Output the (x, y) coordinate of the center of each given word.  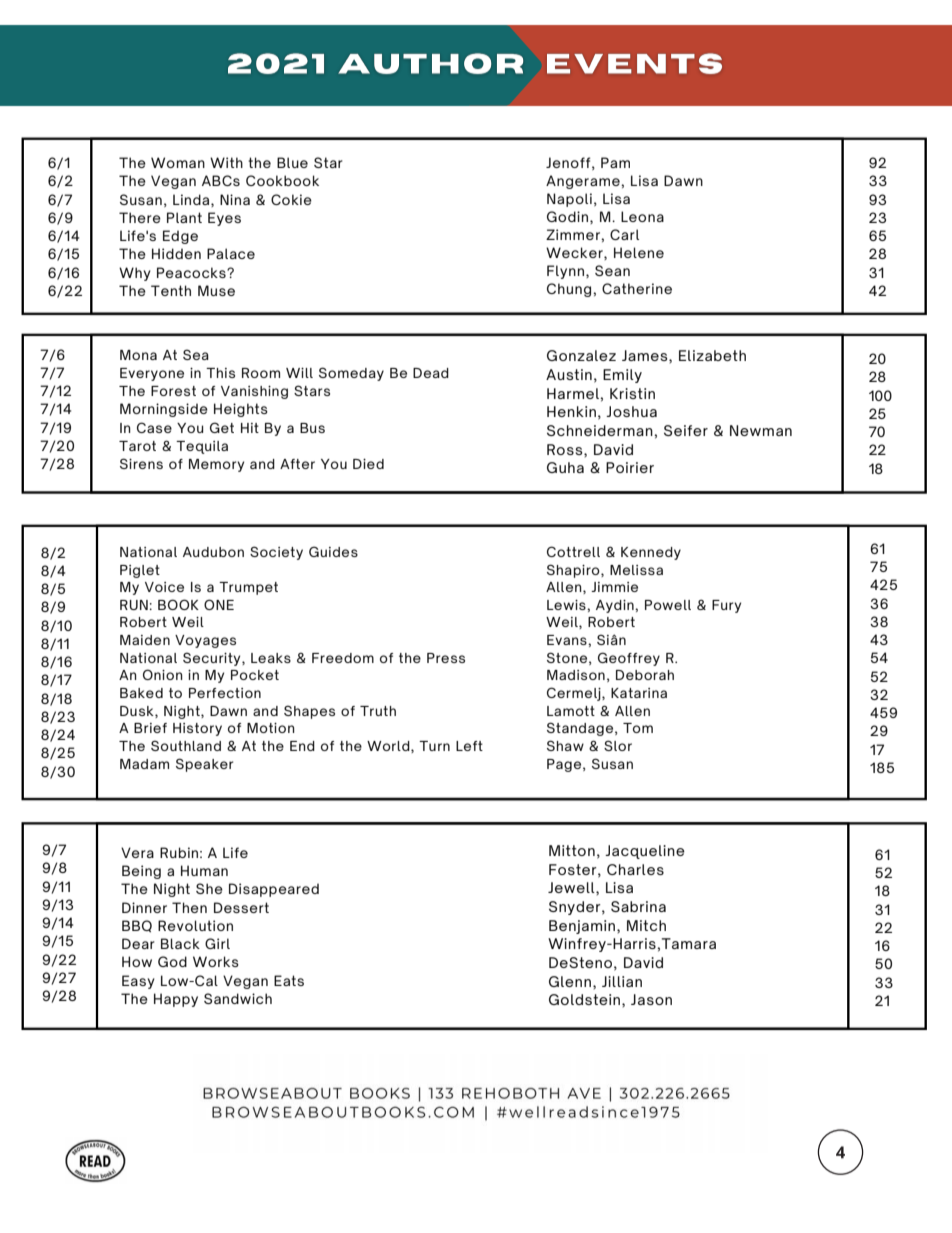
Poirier (630, 467)
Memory (216, 465)
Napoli (569, 200)
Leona (642, 216)
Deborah (645, 675)
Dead (431, 373)
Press (446, 658)
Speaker (204, 765)
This (220, 373)
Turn (434, 746)
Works (216, 961)
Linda (191, 199)
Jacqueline (645, 852)
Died (368, 464)
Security (213, 659)
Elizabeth (712, 355)
